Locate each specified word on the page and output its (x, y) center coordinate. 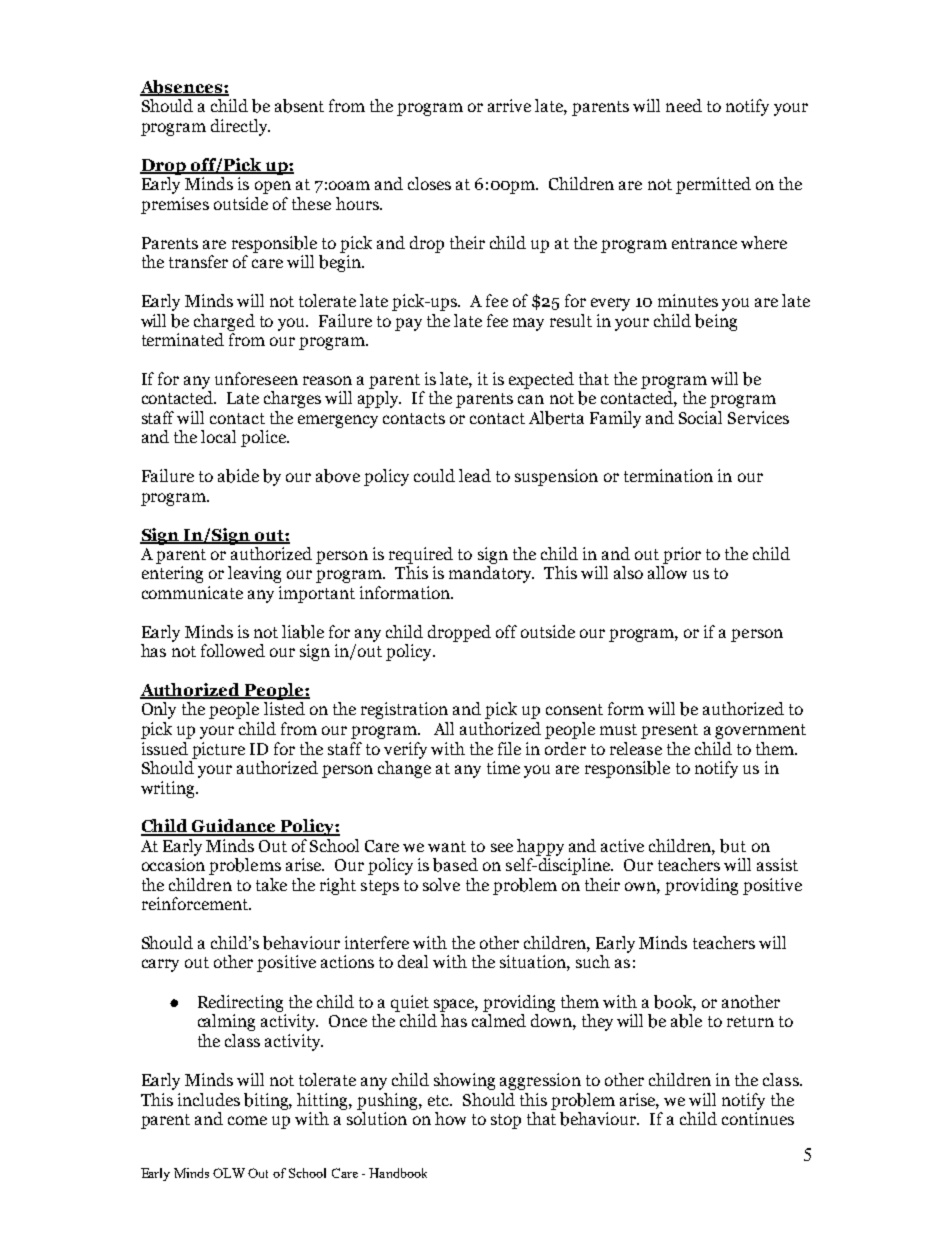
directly (240, 127)
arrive (509, 105)
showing (464, 1081)
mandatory (491, 574)
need (684, 105)
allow (667, 572)
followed (233, 650)
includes (209, 1099)
